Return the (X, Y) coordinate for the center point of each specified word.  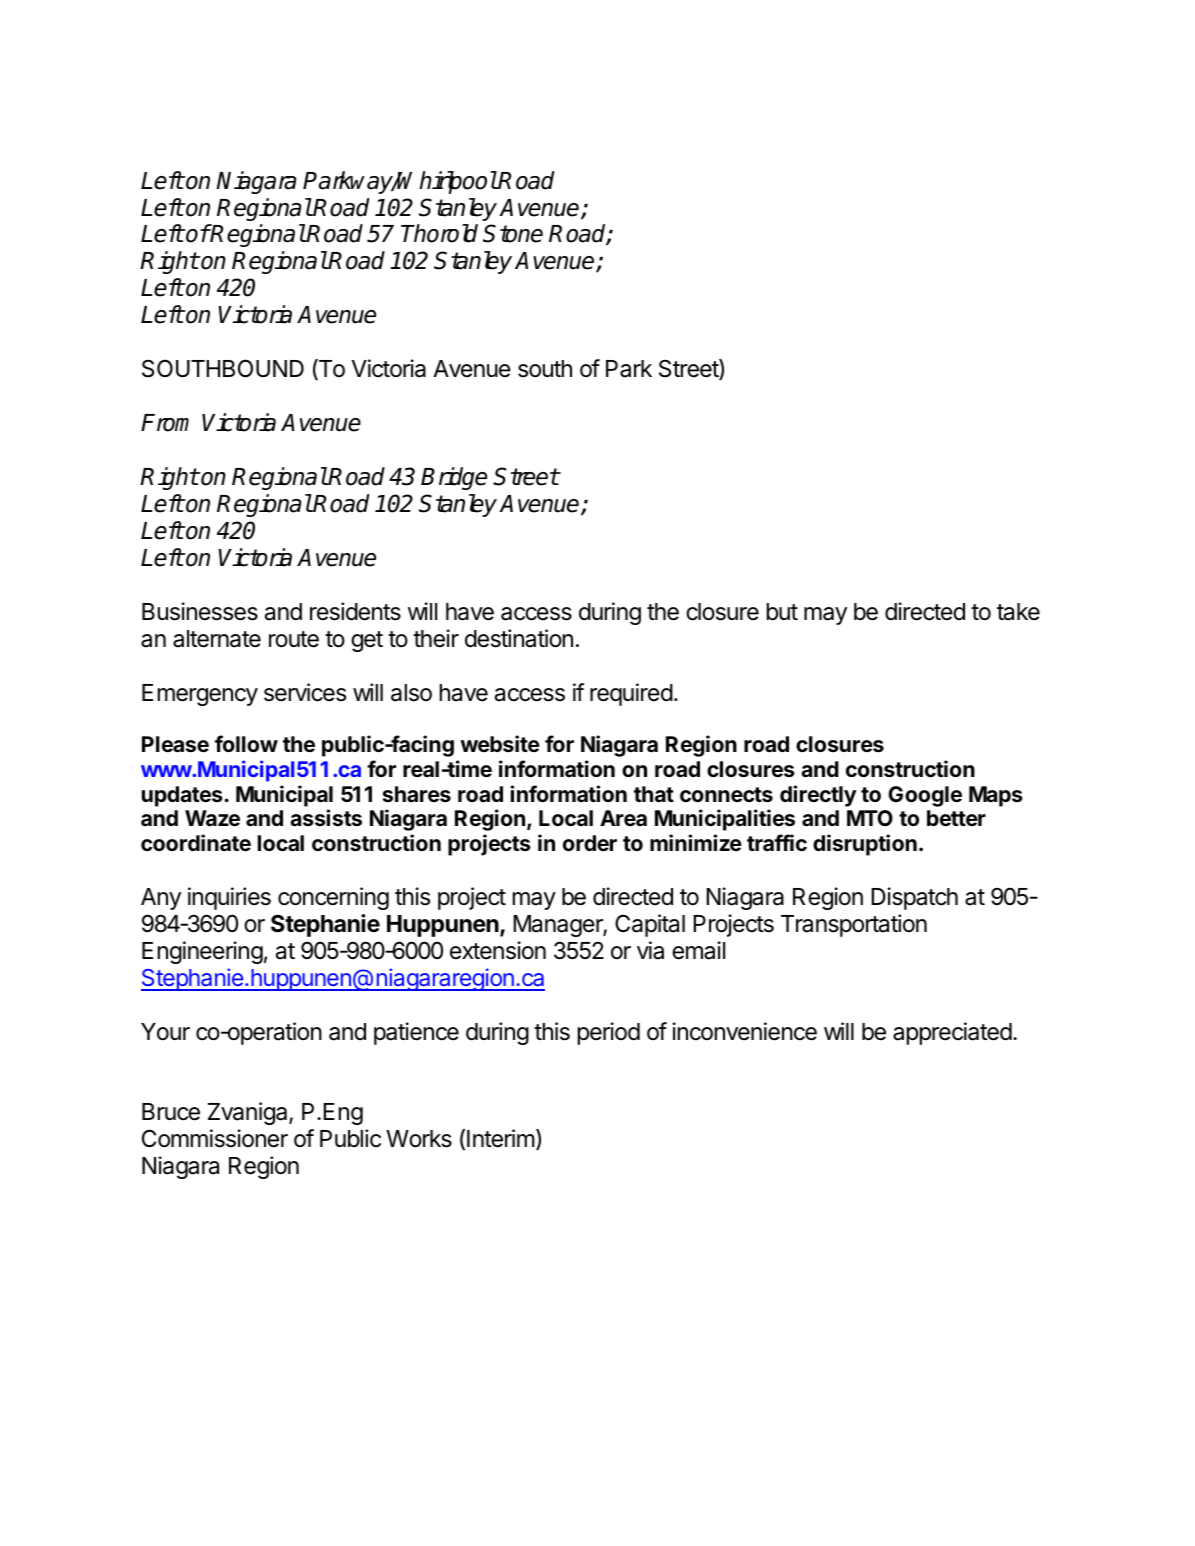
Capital (650, 925)
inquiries (229, 898)
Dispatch (914, 898)
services (305, 692)
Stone (513, 233)
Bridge (454, 478)
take (1018, 612)
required (631, 694)
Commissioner (215, 1138)
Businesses (200, 611)
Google (925, 796)
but (782, 612)
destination (519, 638)
